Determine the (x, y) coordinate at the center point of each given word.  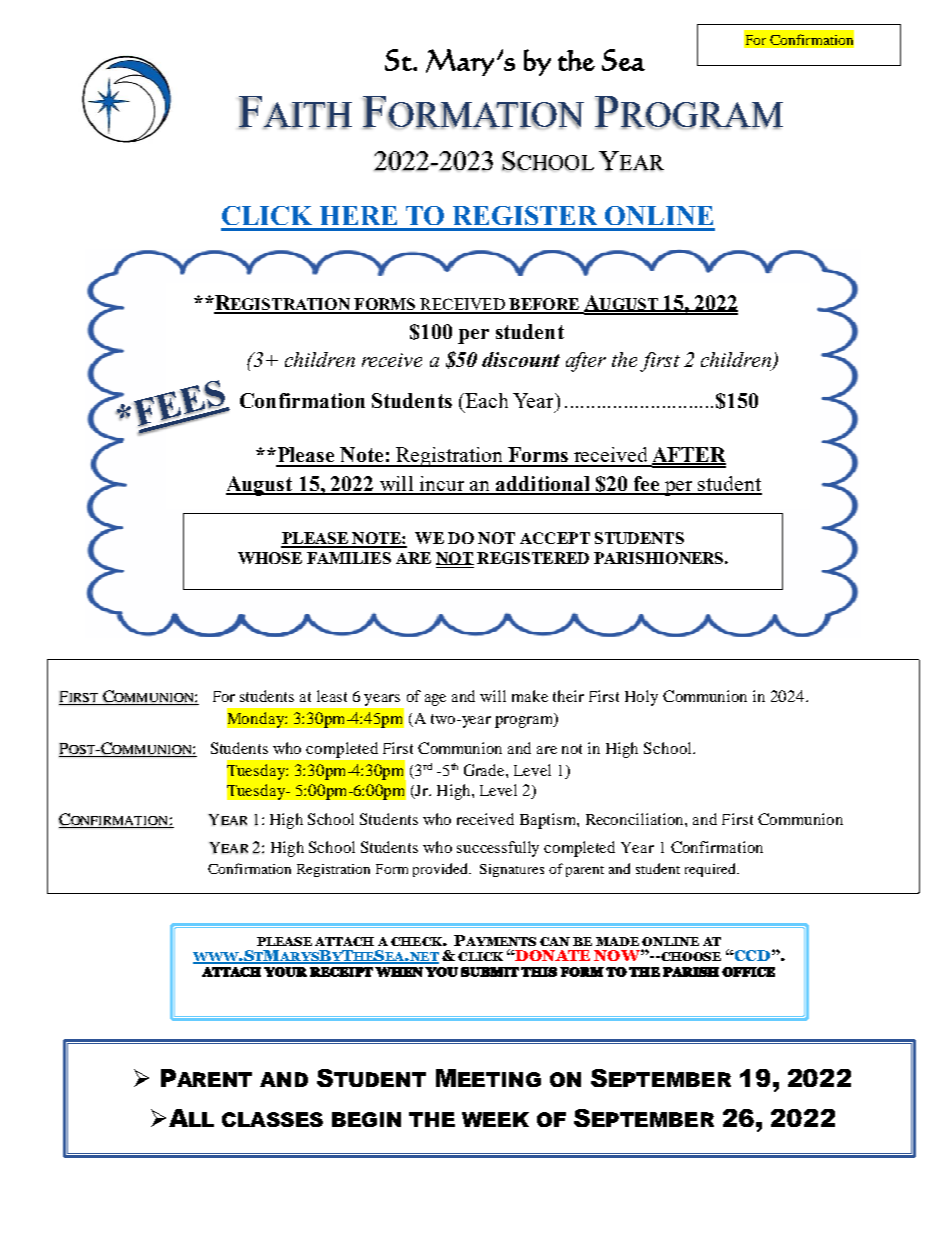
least (332, 696)
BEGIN (366, 1119)
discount (521, 359)
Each (485, 400)
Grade (485, 770)
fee (646, 485)
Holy (641, 698)
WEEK (495, 1119)
